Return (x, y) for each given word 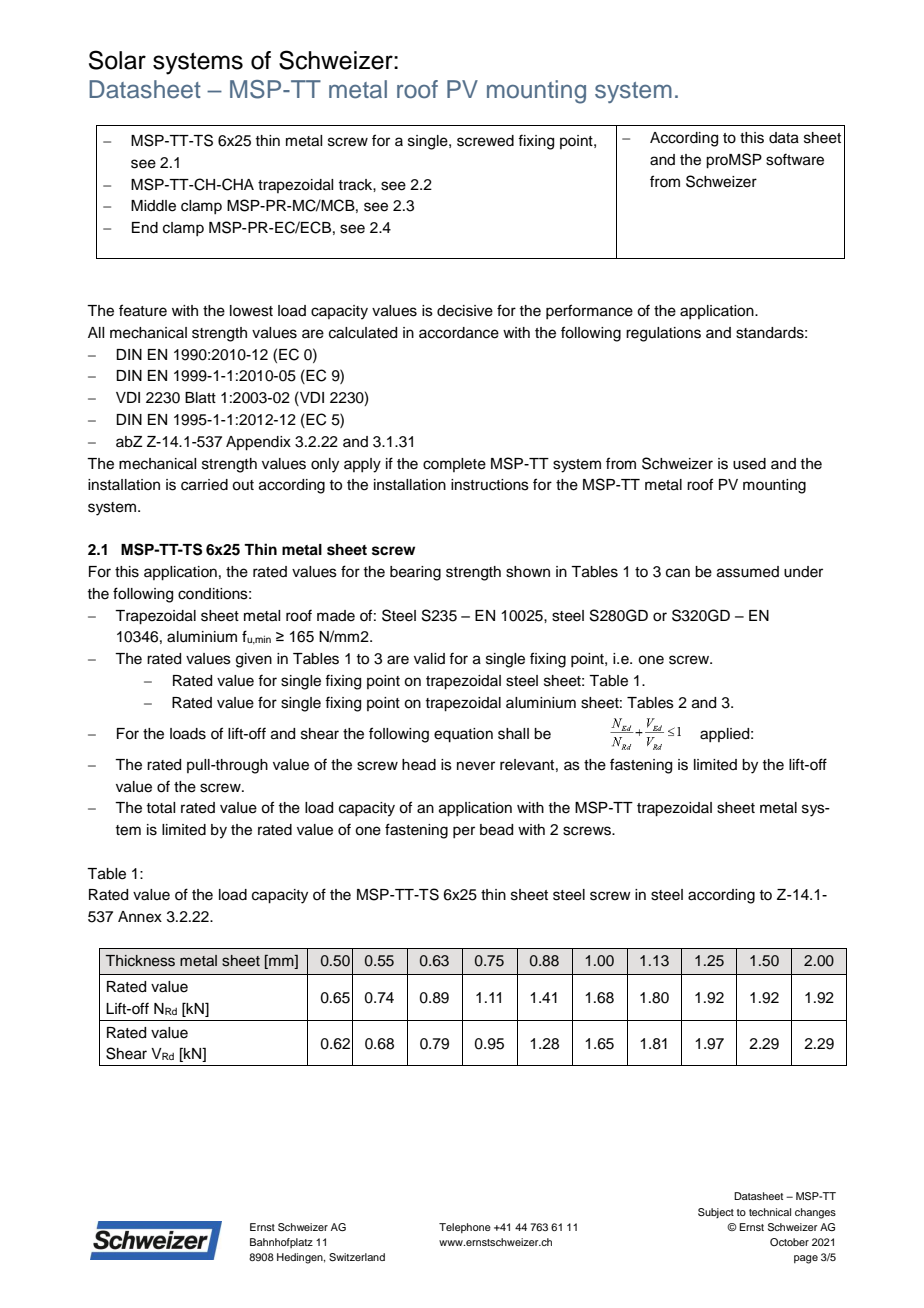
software (795, 159)
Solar (117, 60)
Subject (716, 1213)
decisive (465, 311)
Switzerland (357, 1257)
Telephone (465, 1228)
